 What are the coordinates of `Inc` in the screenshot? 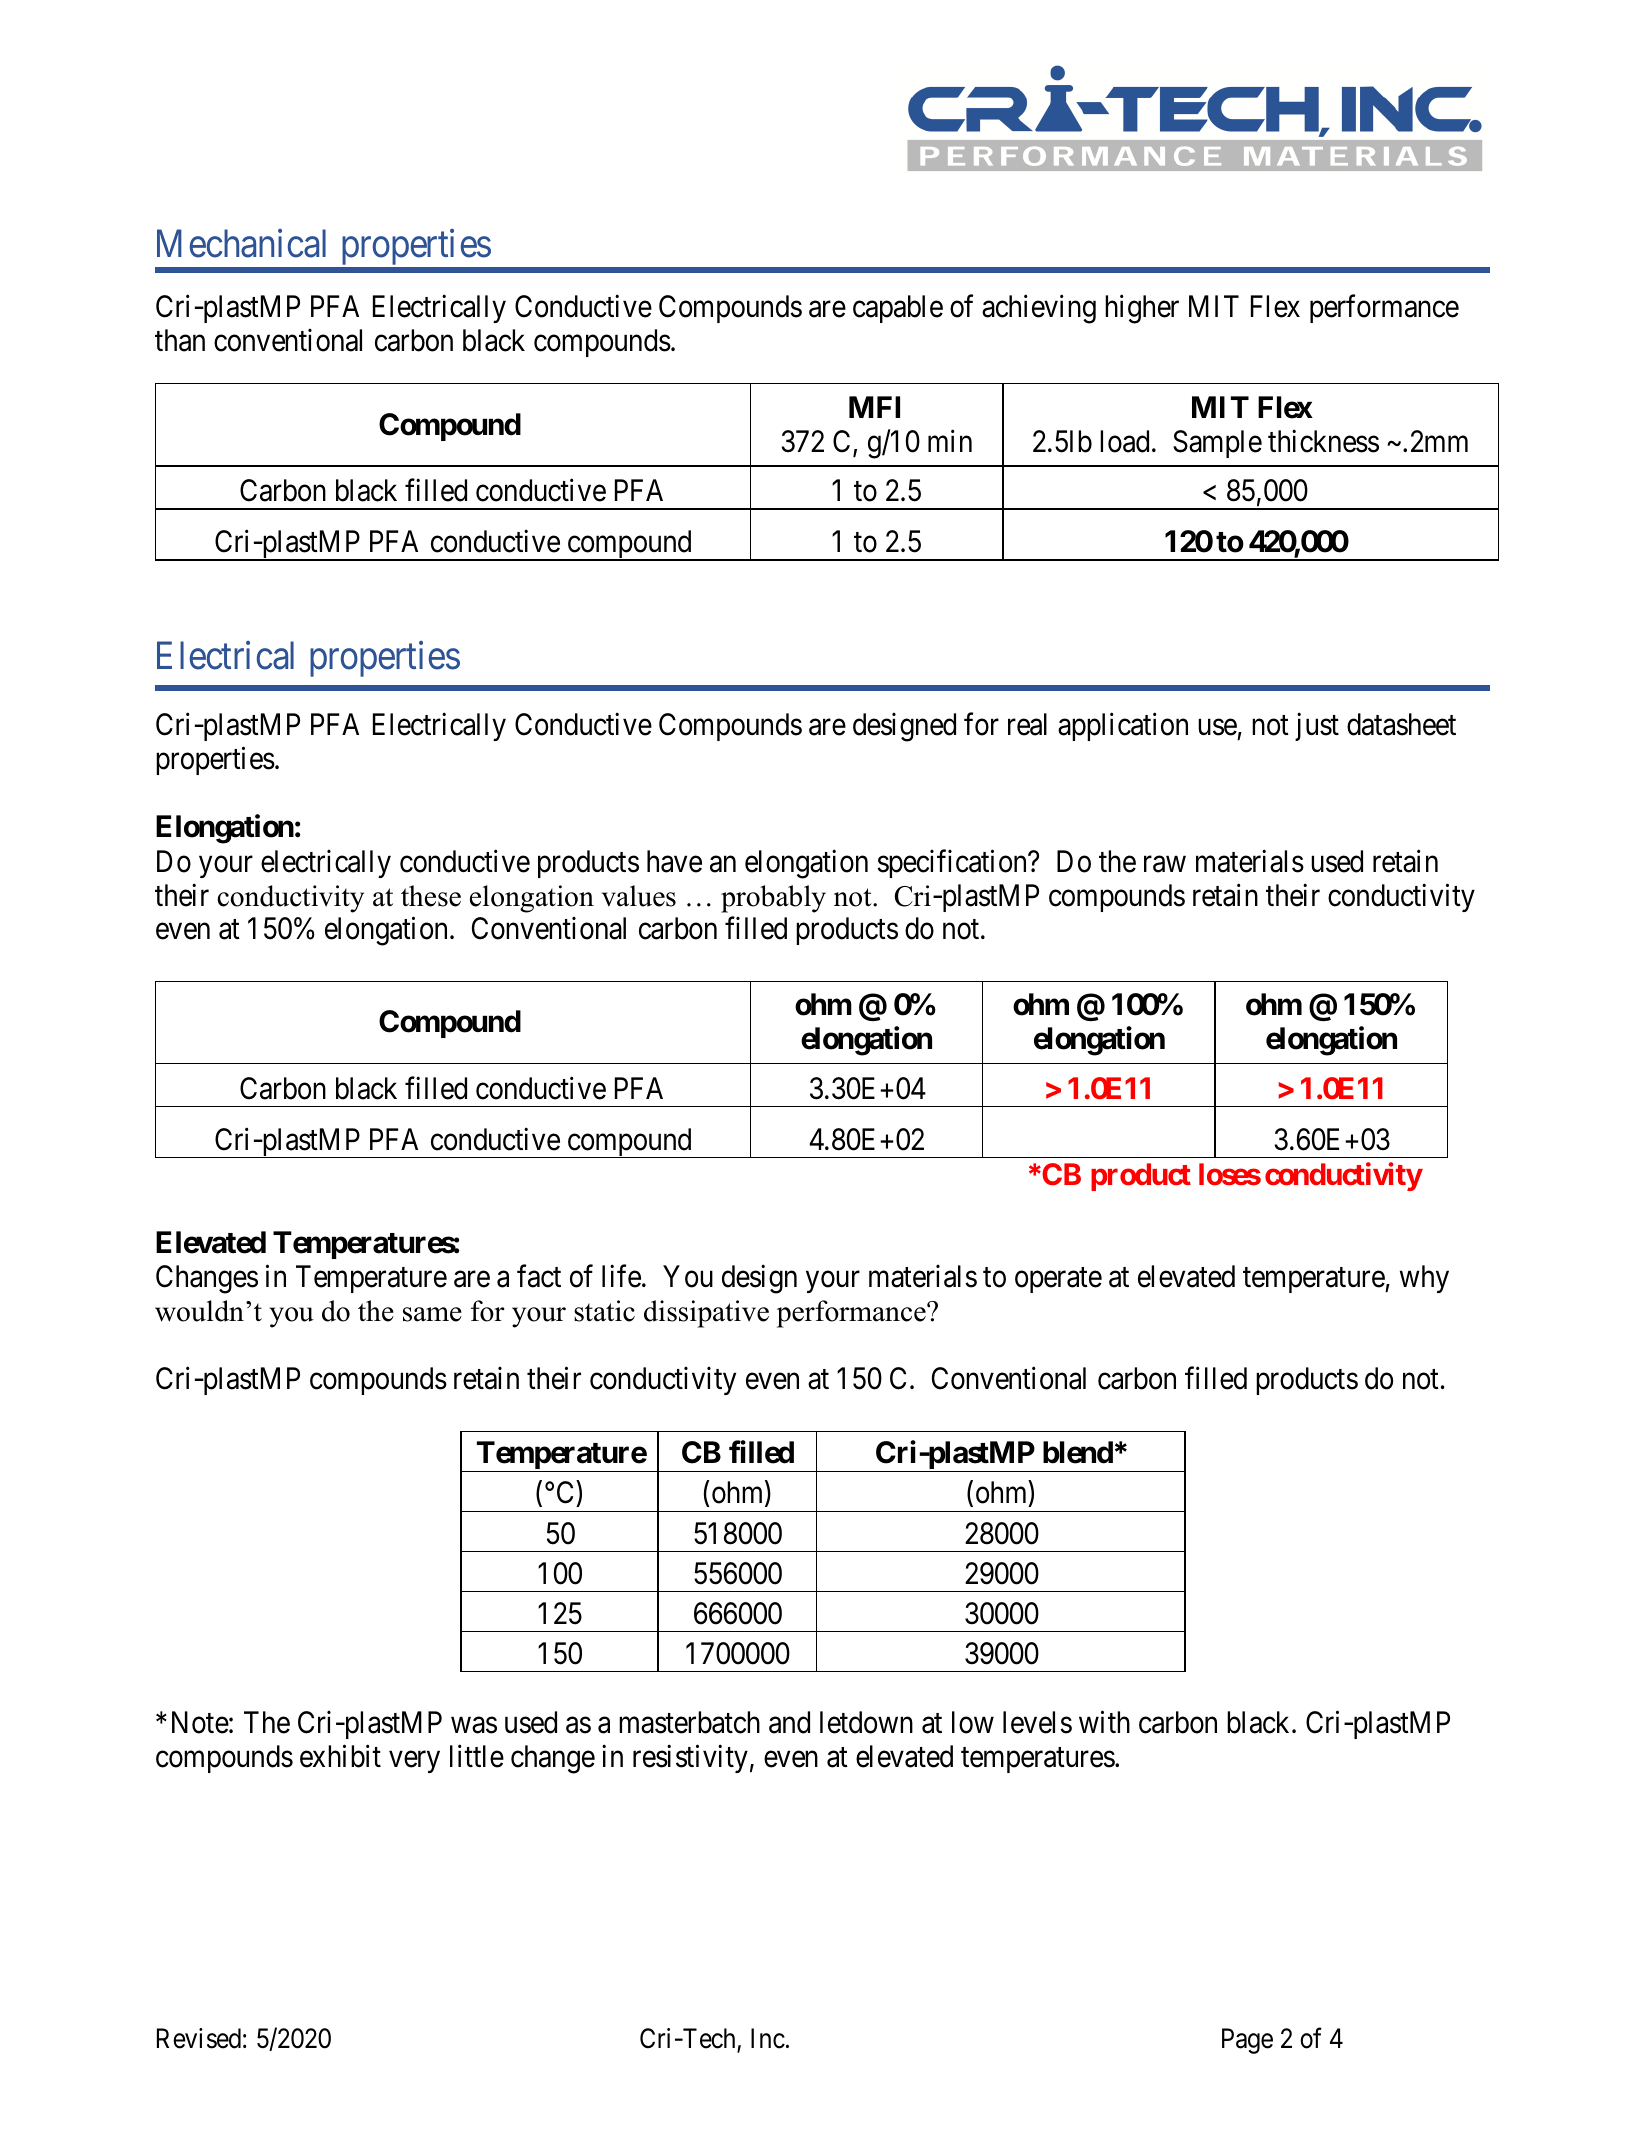 It's located at (768, 2038).
